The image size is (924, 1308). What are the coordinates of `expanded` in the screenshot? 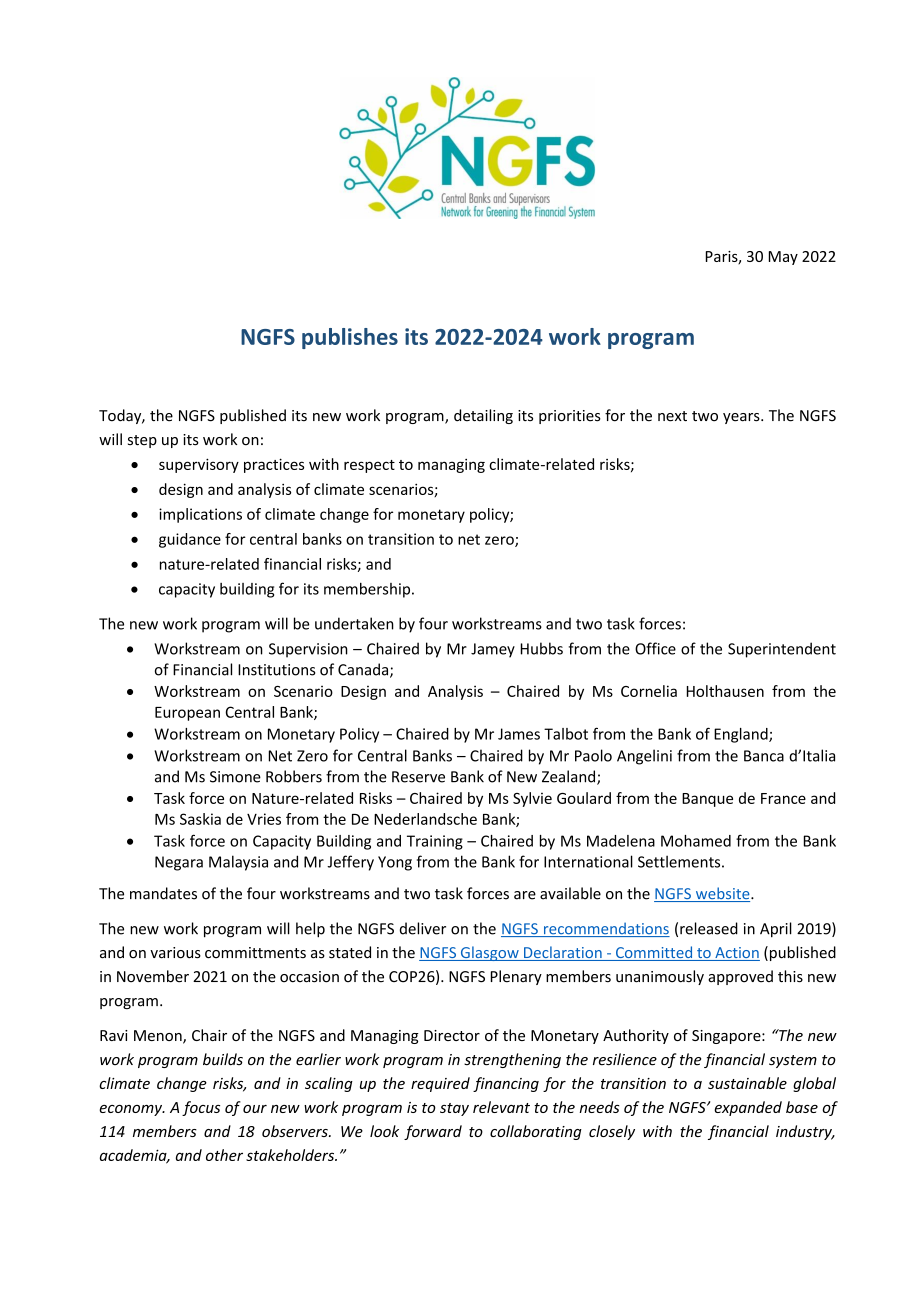 It's located at (748, 1108).
